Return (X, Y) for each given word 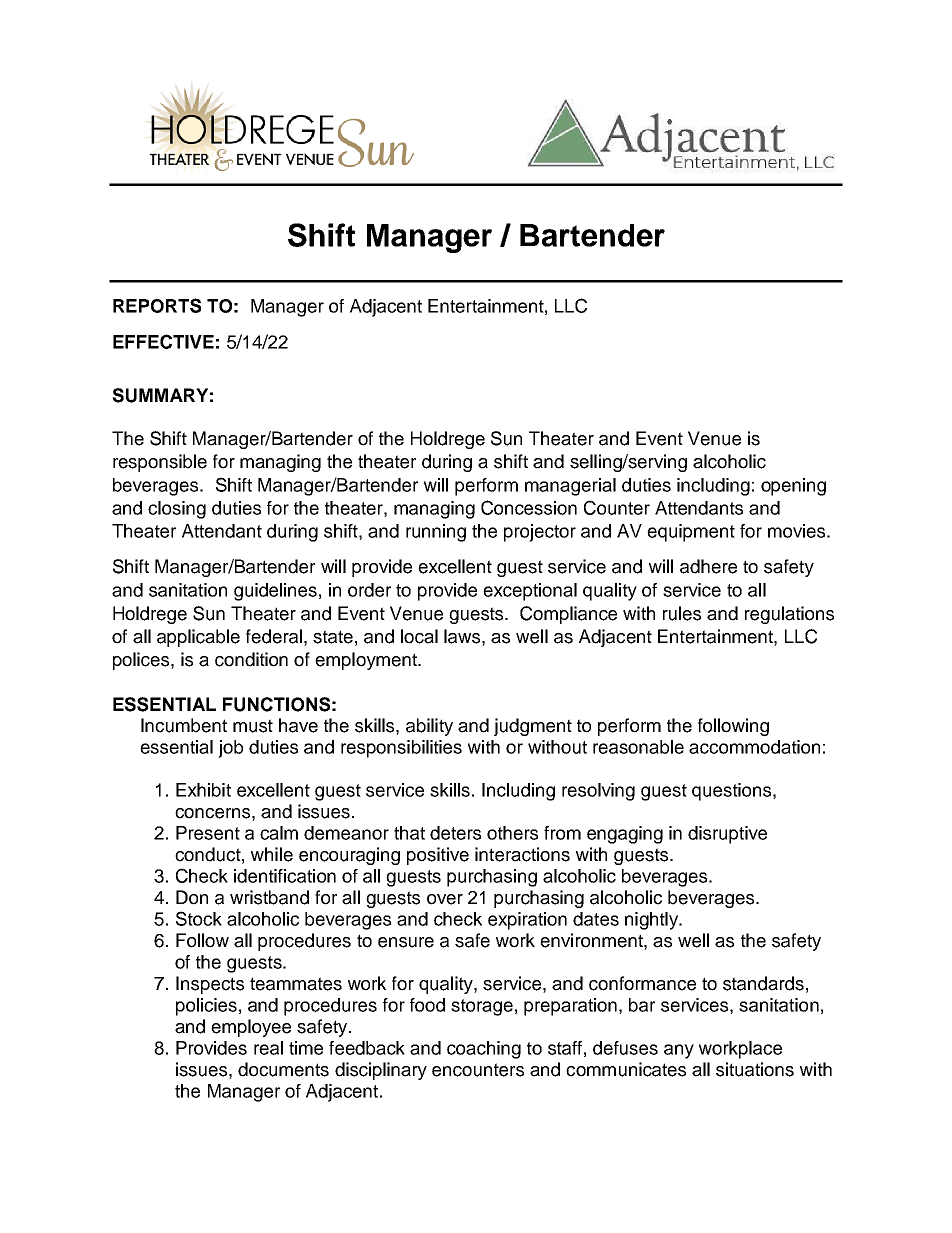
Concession (529, 507)
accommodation (754, 747)
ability (429, 727)
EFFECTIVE (163, 341)
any (679, 1051)
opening (793, 487)
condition (251, 659)
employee (251, 1028)
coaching (484, 1050)
